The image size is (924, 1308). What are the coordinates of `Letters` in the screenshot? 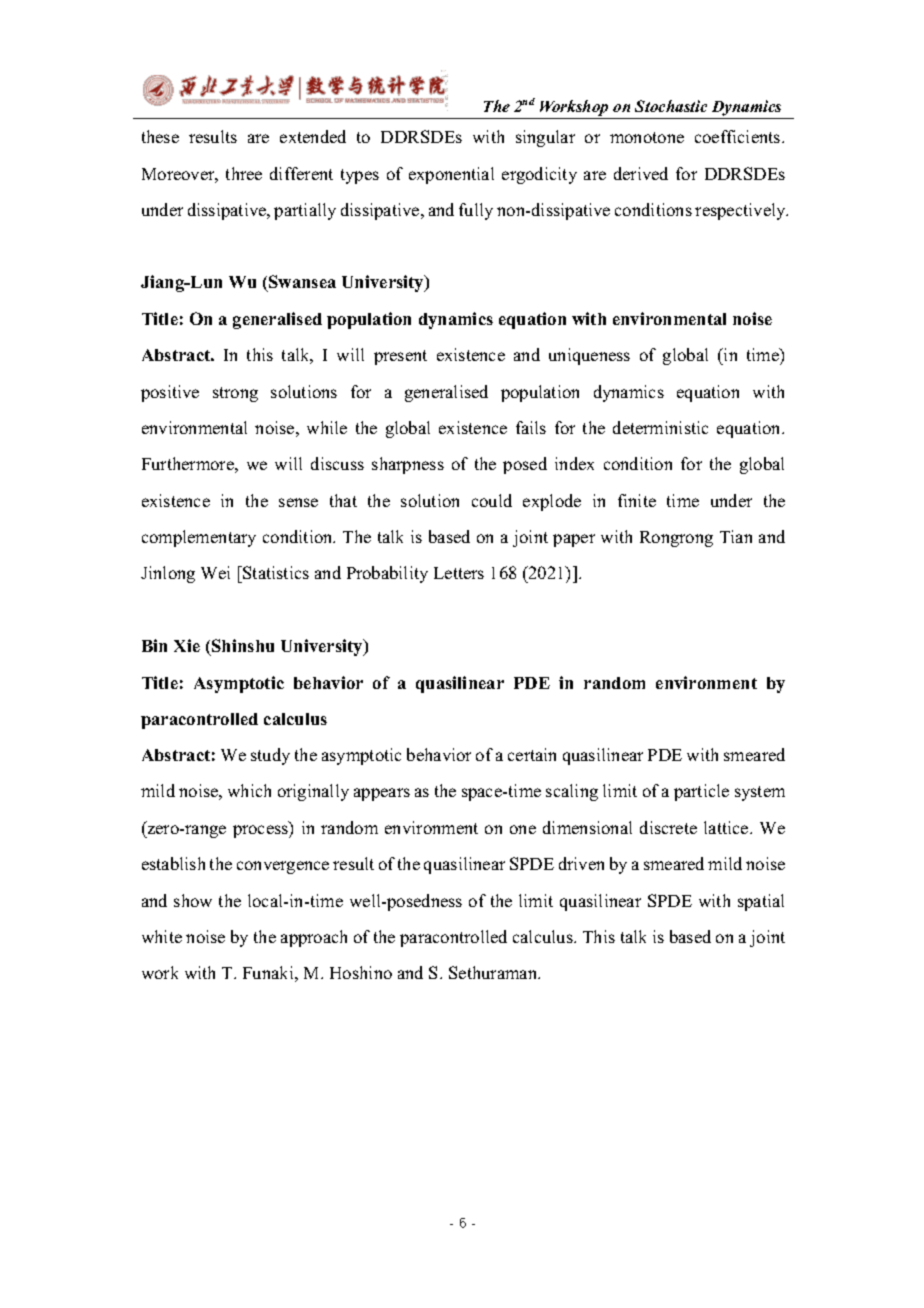 It's located at (459, 573).
